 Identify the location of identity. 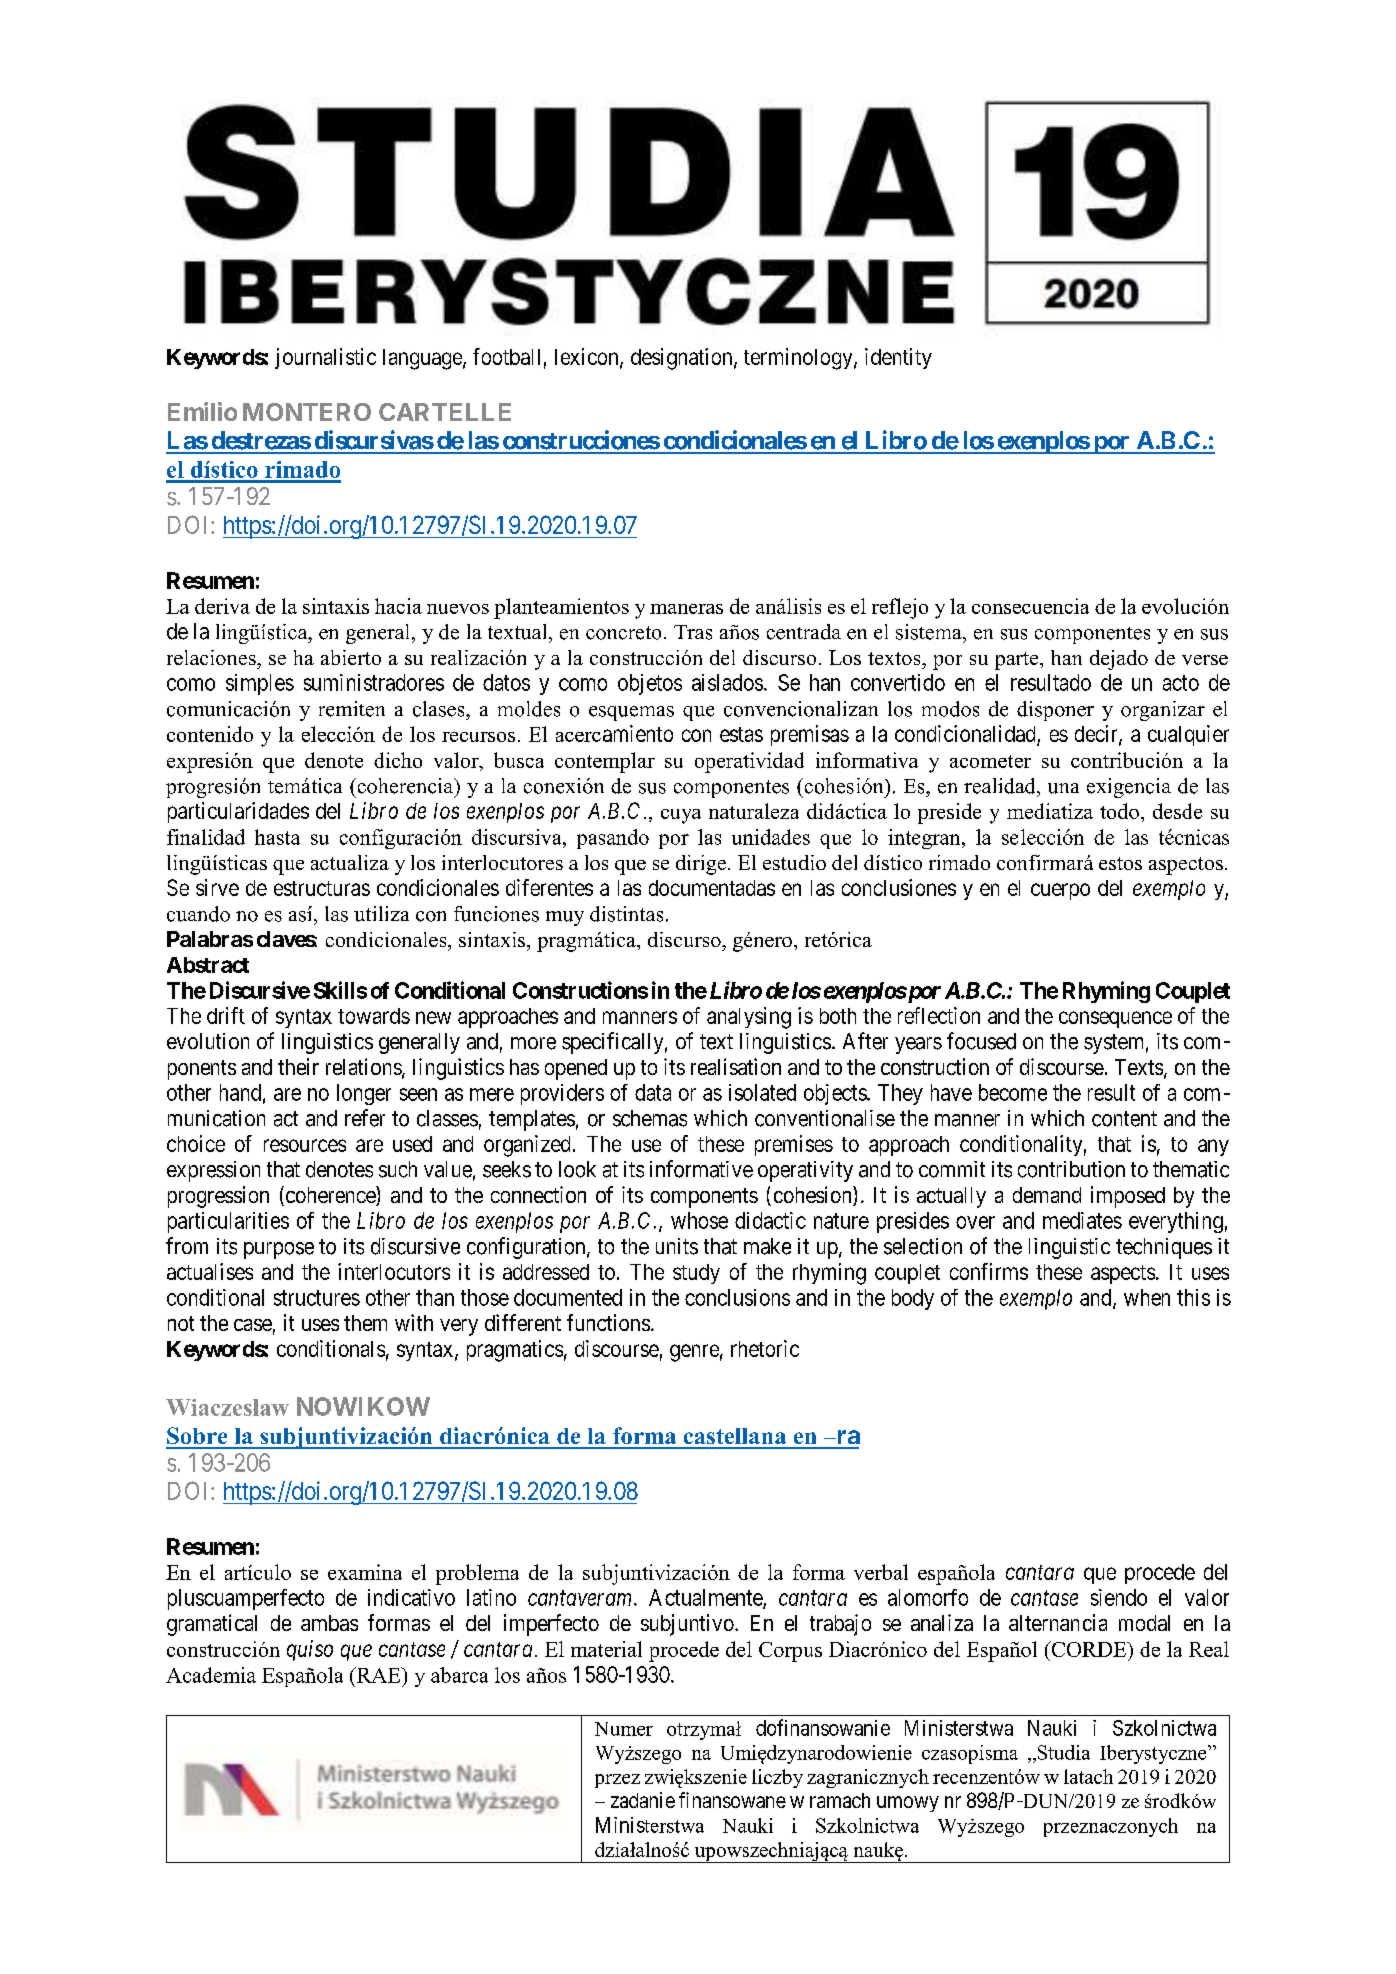
(898, 358).
